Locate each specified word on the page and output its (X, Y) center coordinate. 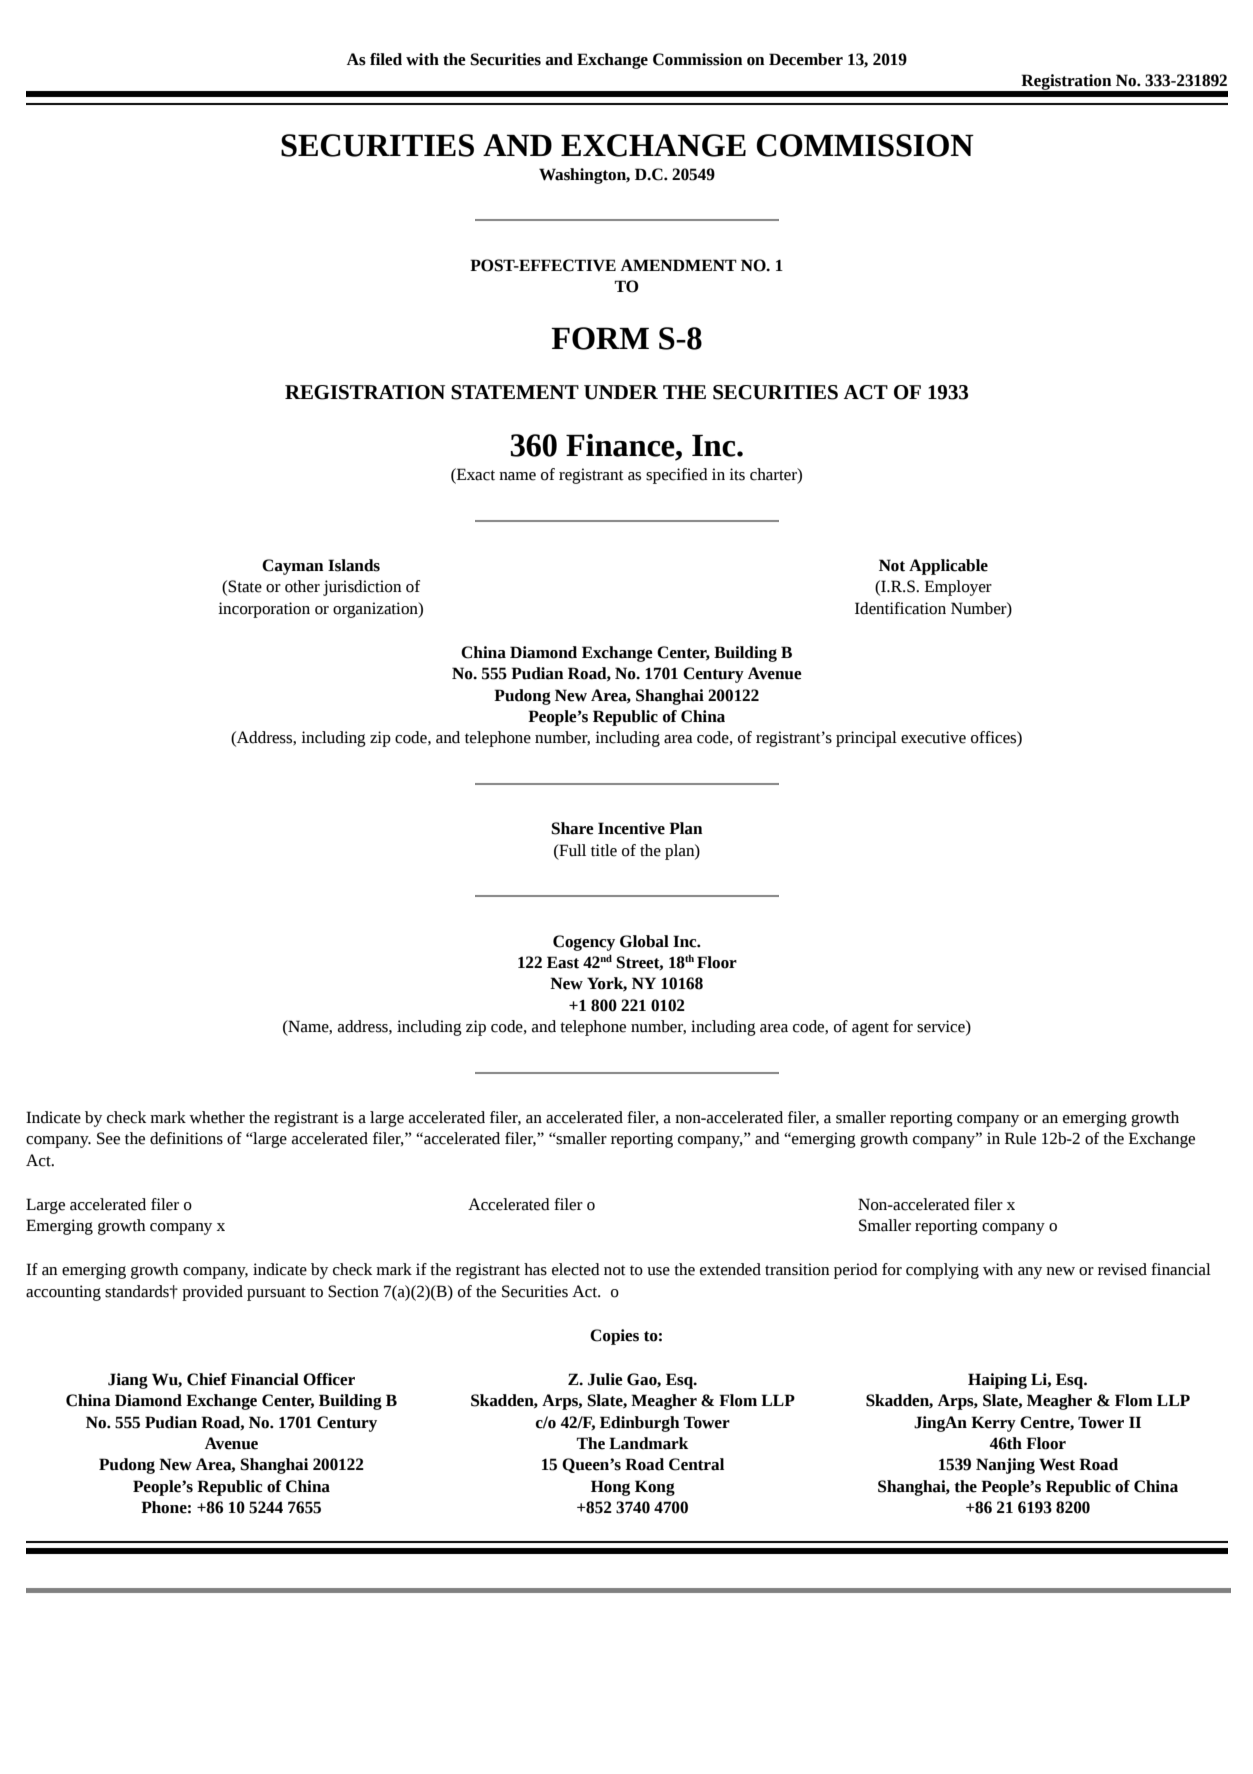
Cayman (293, 567)
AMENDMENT (679, 265)
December (806, 59)
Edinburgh (640, 1424)
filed (386, 59)
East (563, 962)
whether (217, 1117)
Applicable (948, 567)
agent (870, 1029)
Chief (207, 1379)
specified (677, 476)
